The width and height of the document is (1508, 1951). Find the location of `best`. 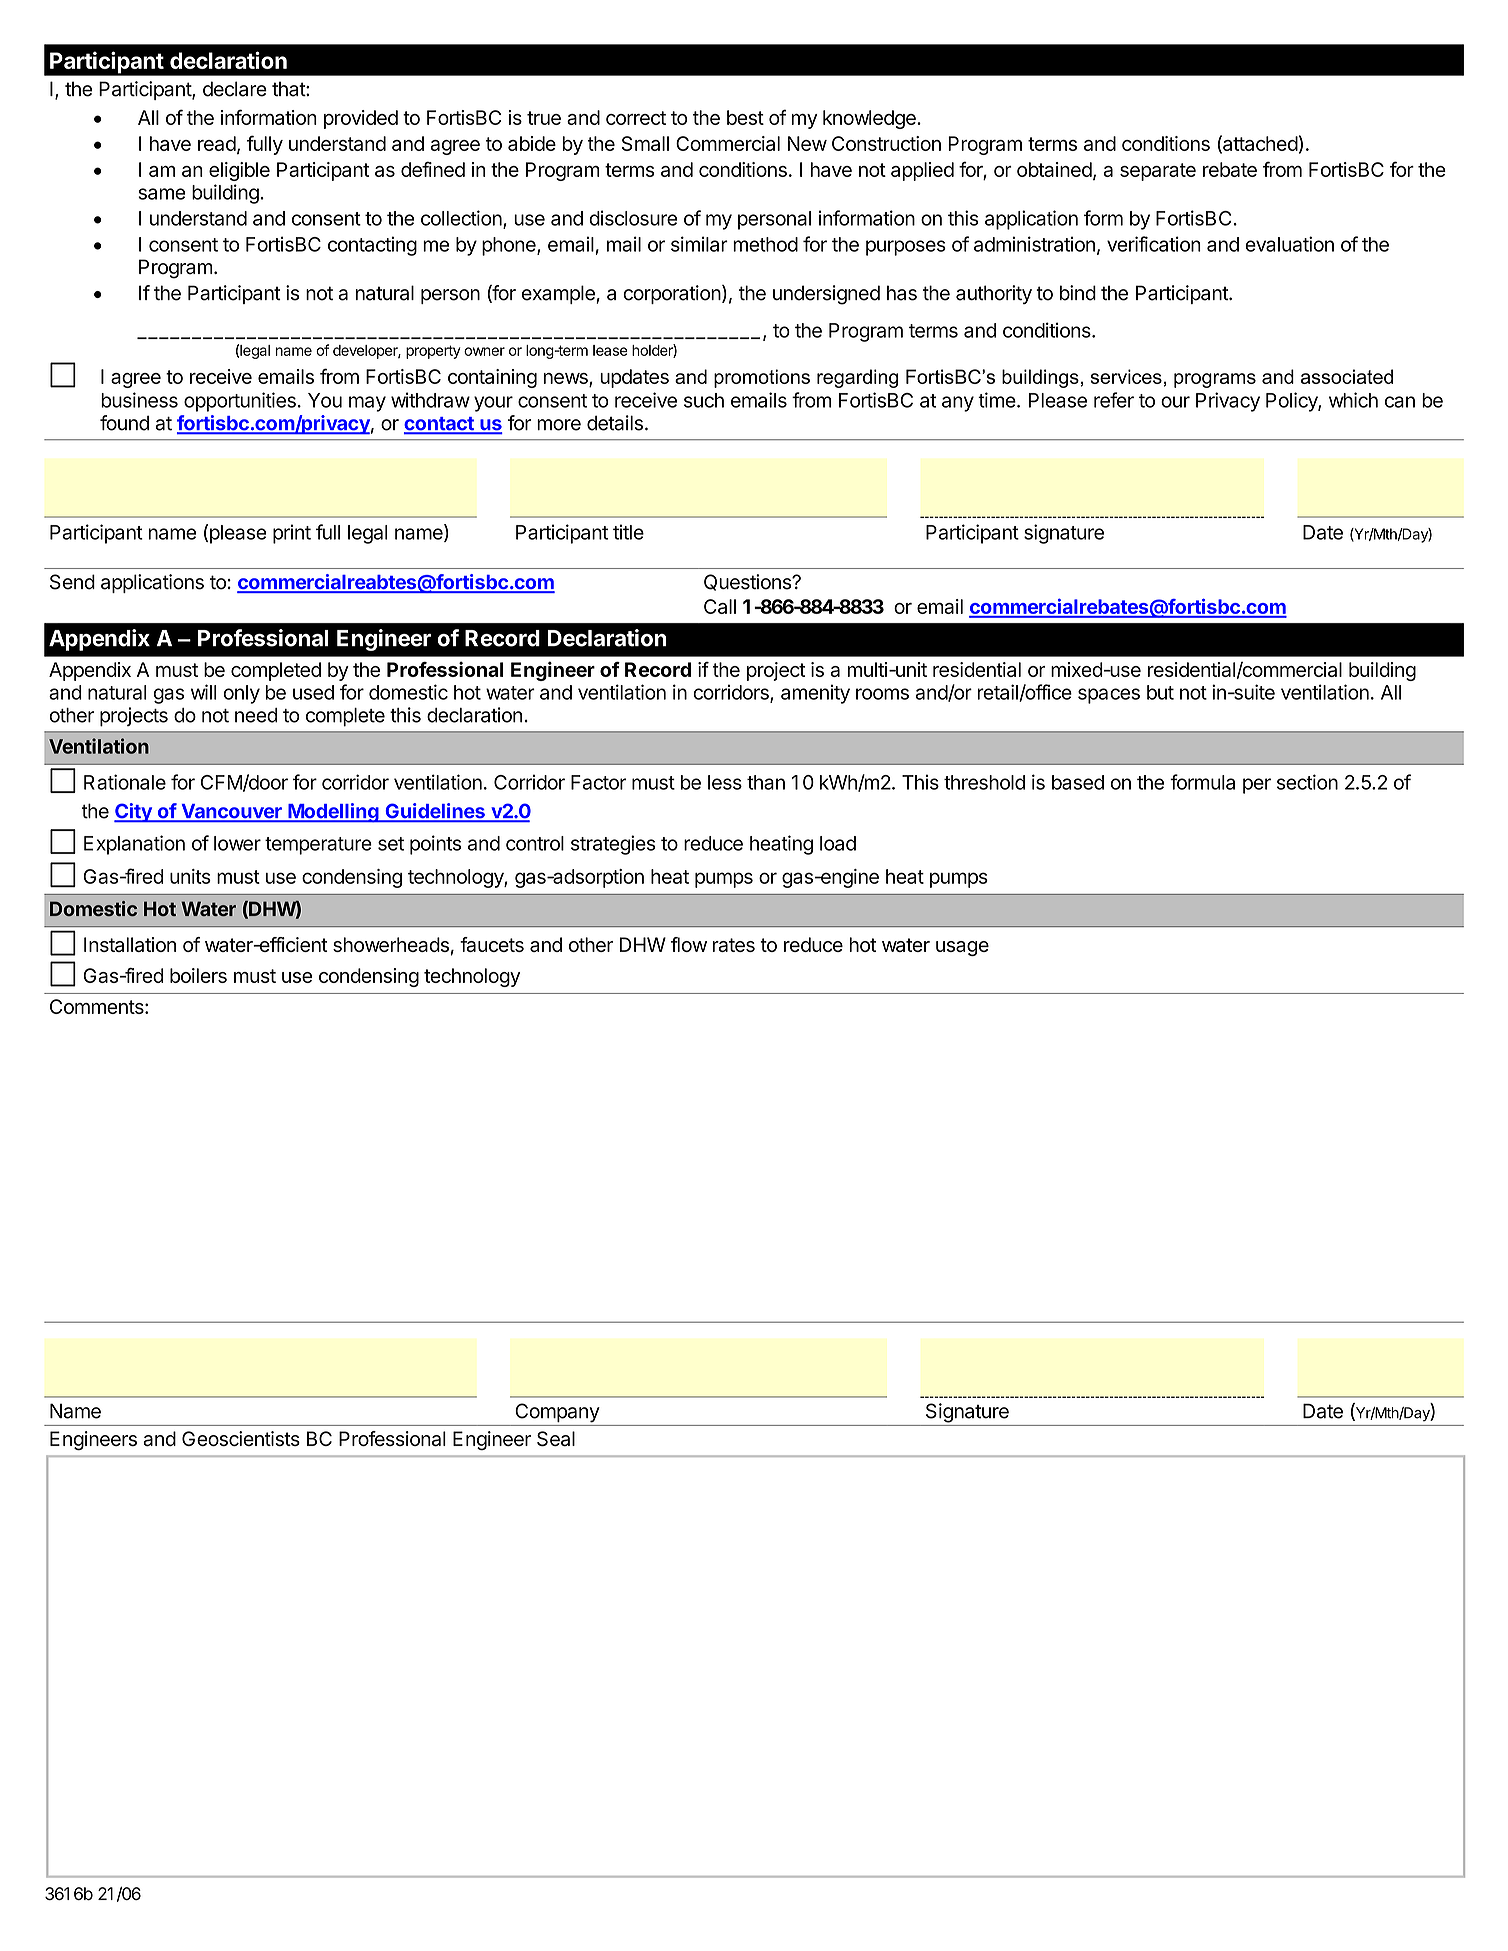

best is located at coordinates (745, 117).
